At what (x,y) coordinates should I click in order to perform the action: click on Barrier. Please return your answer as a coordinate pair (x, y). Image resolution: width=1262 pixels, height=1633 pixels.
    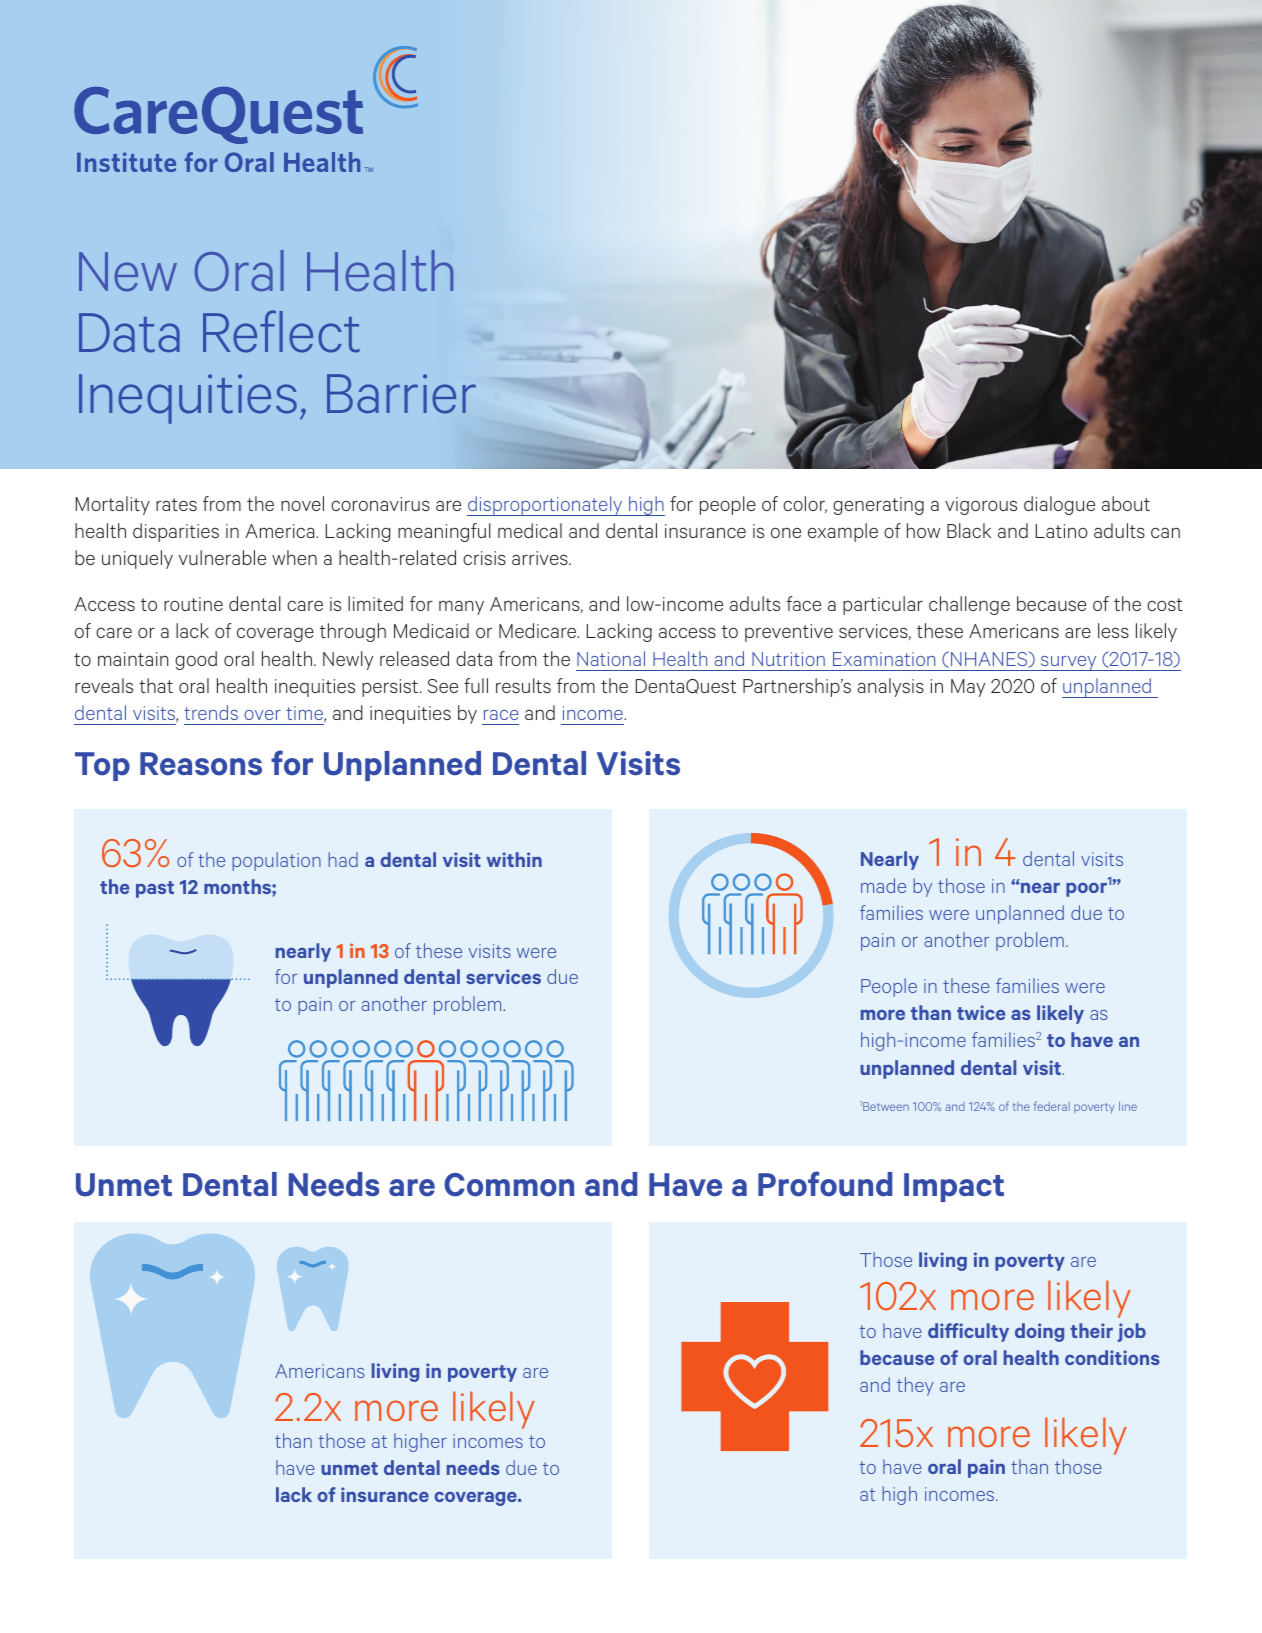
    Looking at the image, I should click on (401, 394).
